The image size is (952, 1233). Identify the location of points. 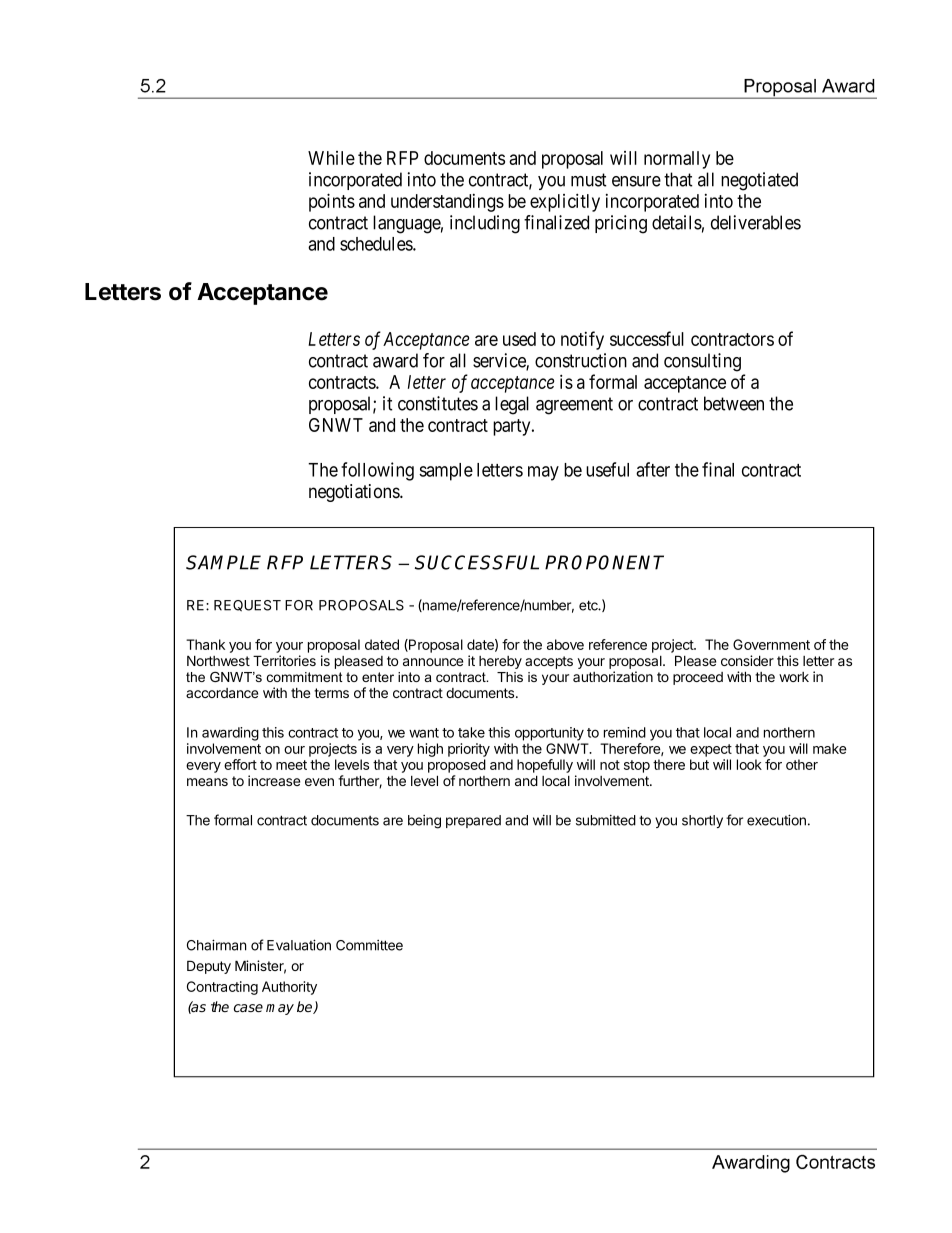
(332, 202).
